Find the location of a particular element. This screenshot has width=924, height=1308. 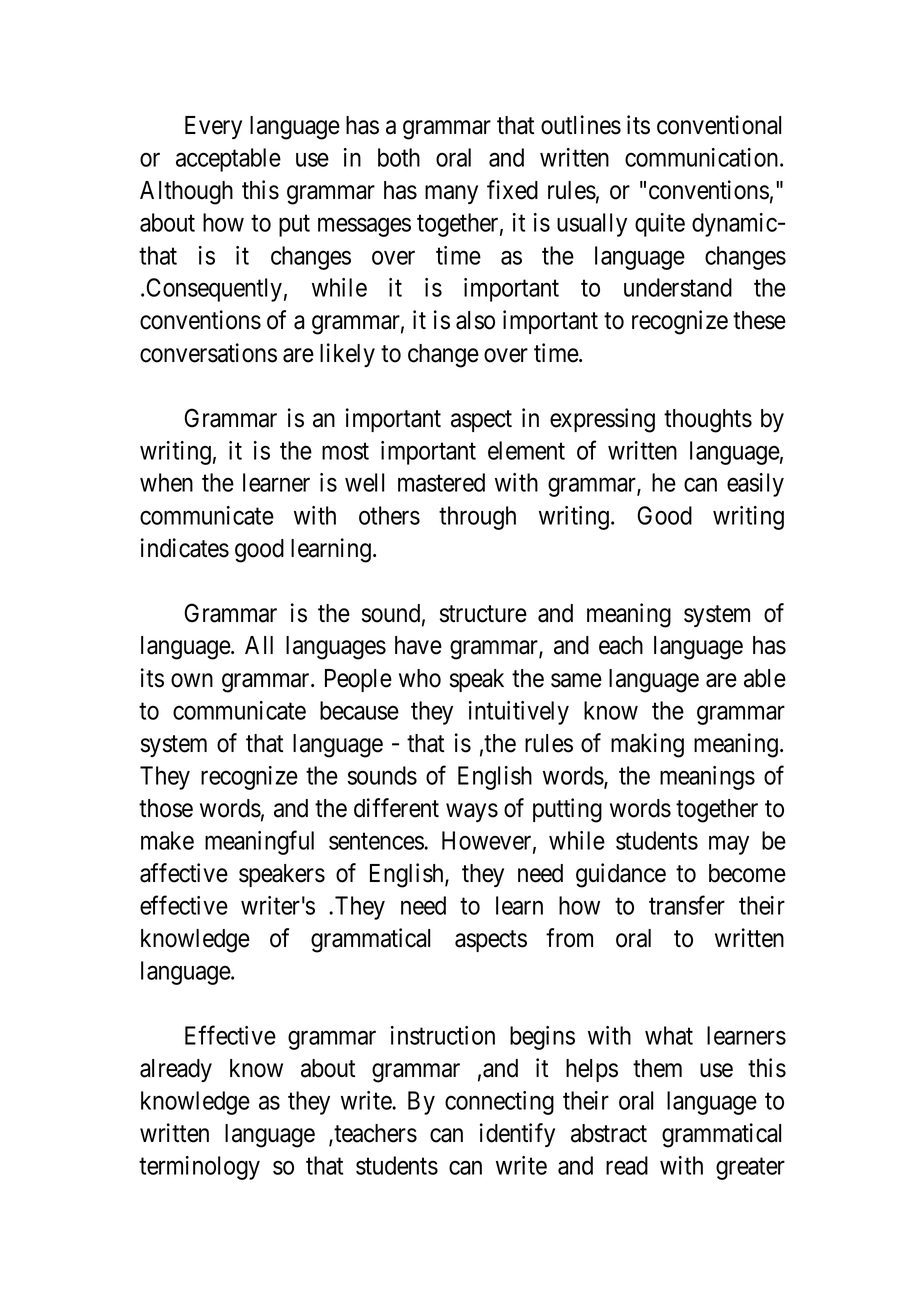

thoughts is located at coordinates (708, 421).
